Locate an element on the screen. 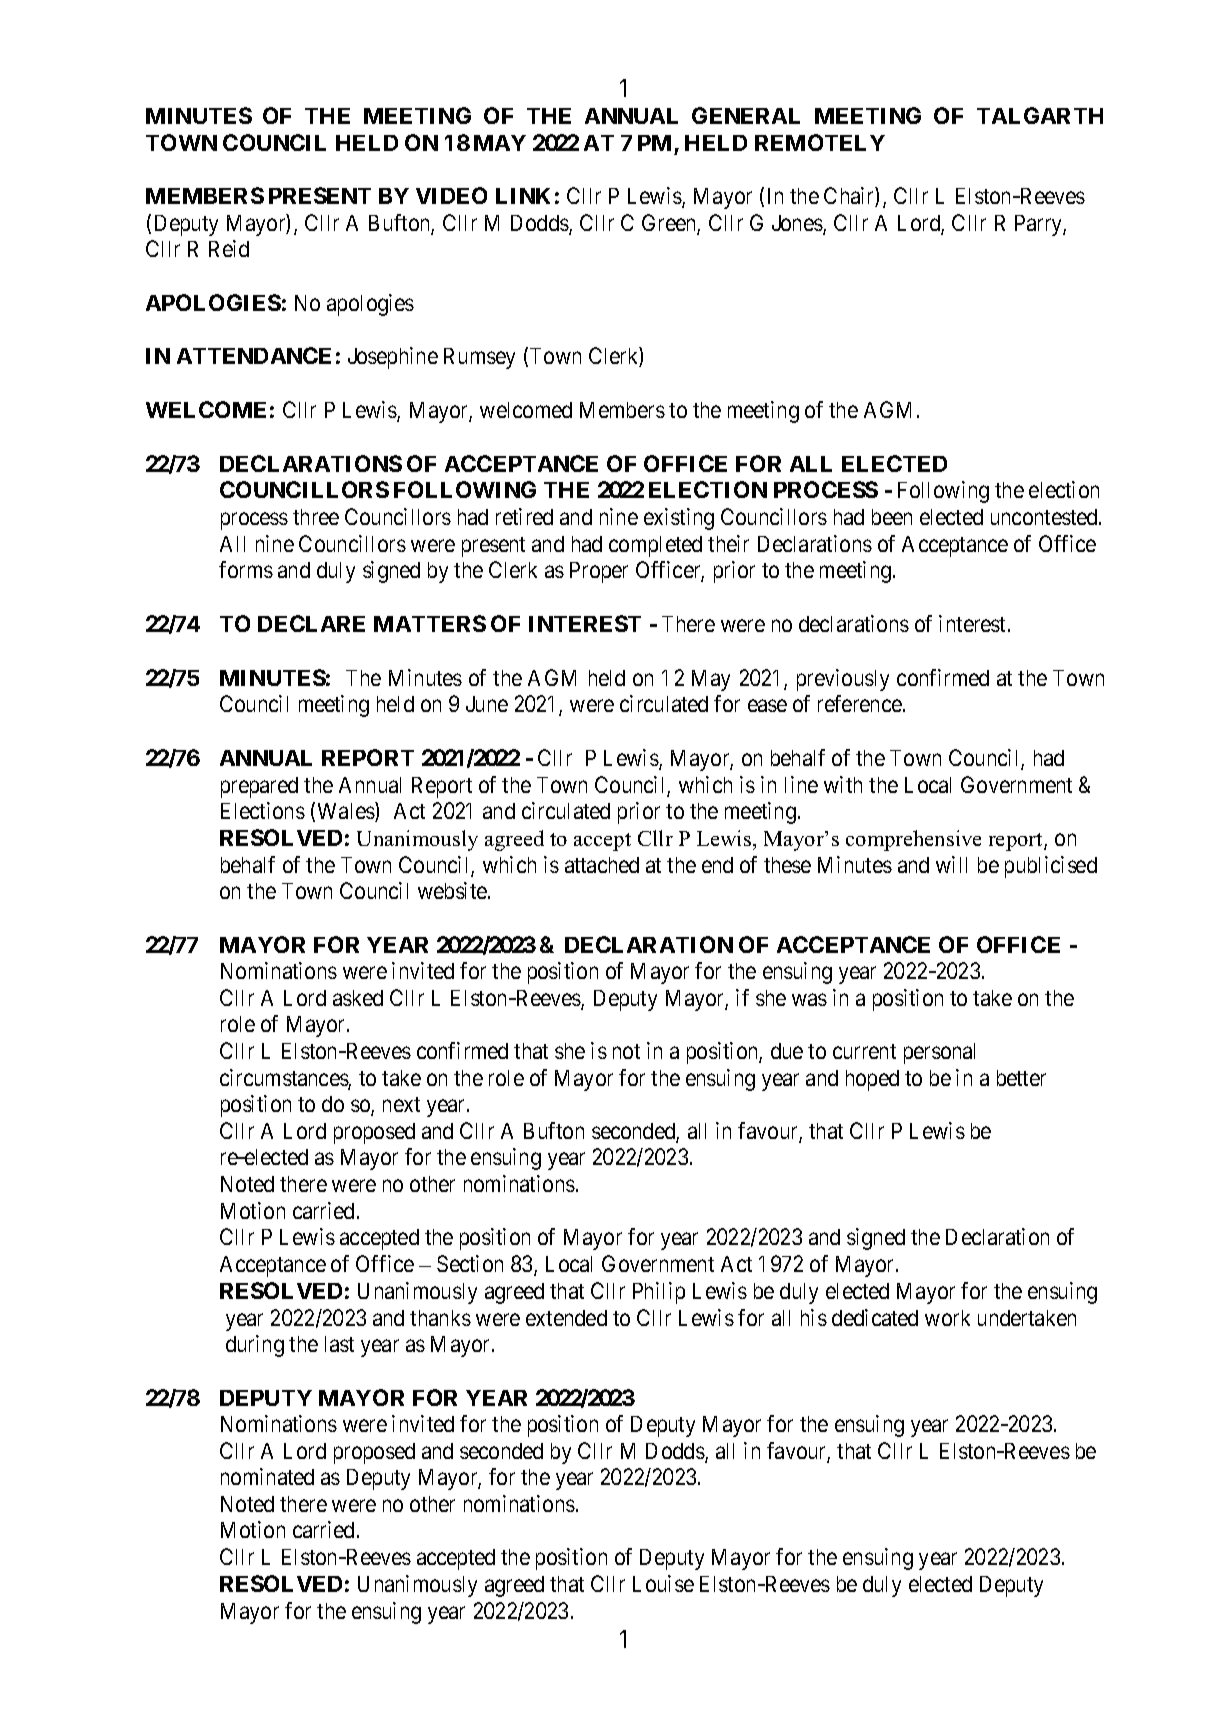  DECLARE is located at coordinates (311, 623).
